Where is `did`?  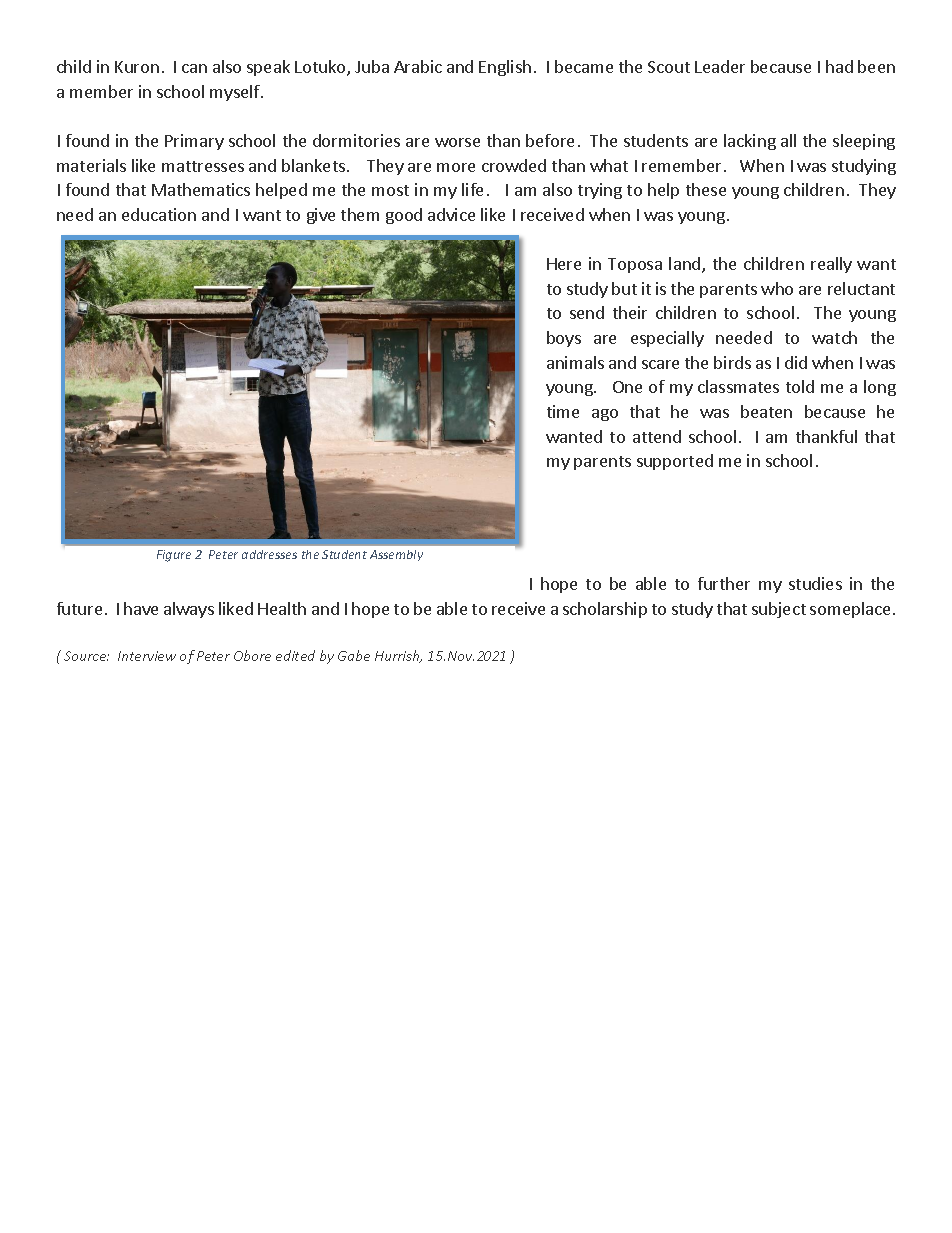 did is located at coordinates (796, 362).
